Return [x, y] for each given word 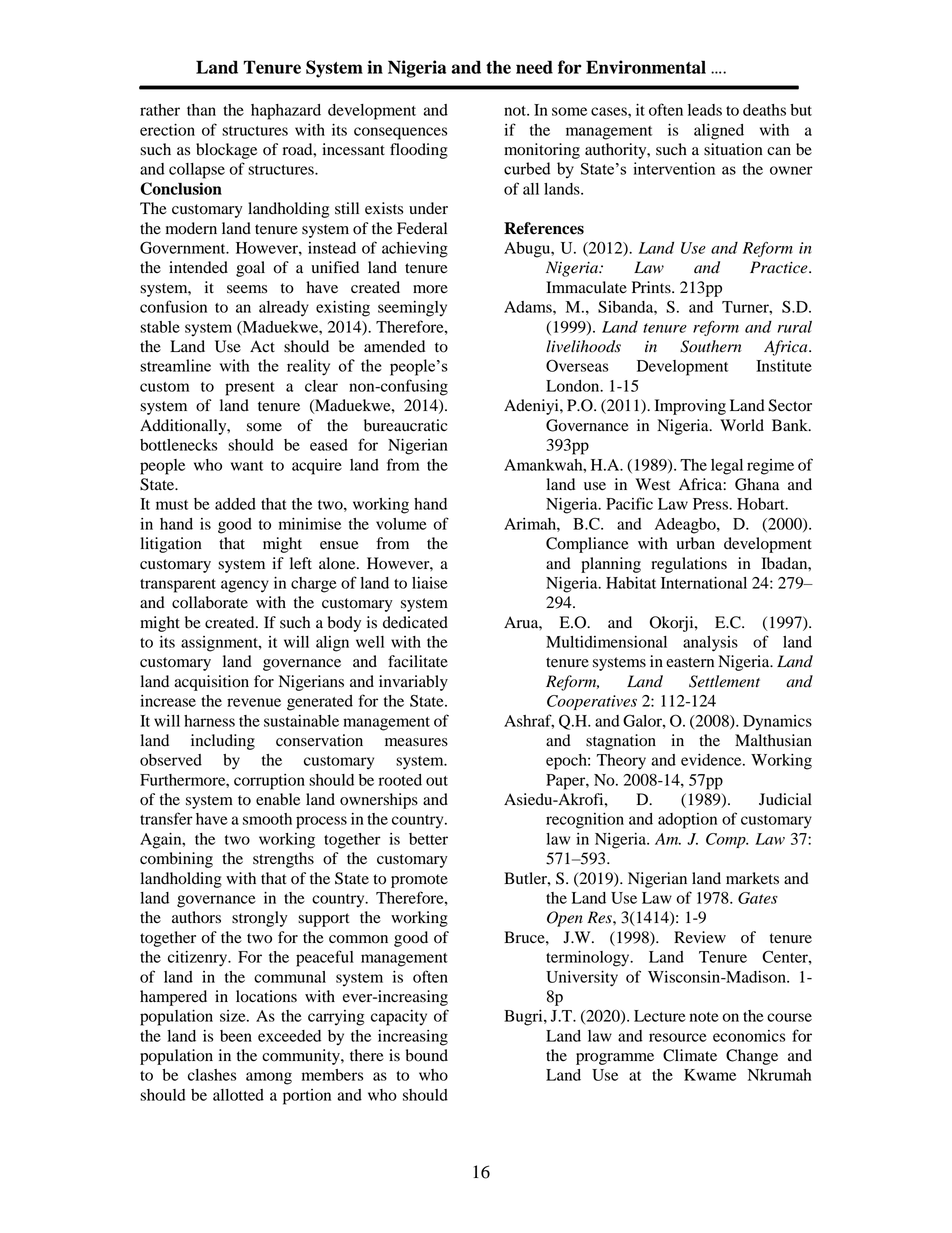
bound [427, 1055]
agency [245, 586]
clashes [212, 1075]
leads [705, 110]
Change [752, 1057]
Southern [711, 346]
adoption [687, 821]
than [201, 110]
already [284, 309]
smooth [267, 819]
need [534, 67]
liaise [430, 583]
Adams [529, 307]
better [428, 839]
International [704, 583]
